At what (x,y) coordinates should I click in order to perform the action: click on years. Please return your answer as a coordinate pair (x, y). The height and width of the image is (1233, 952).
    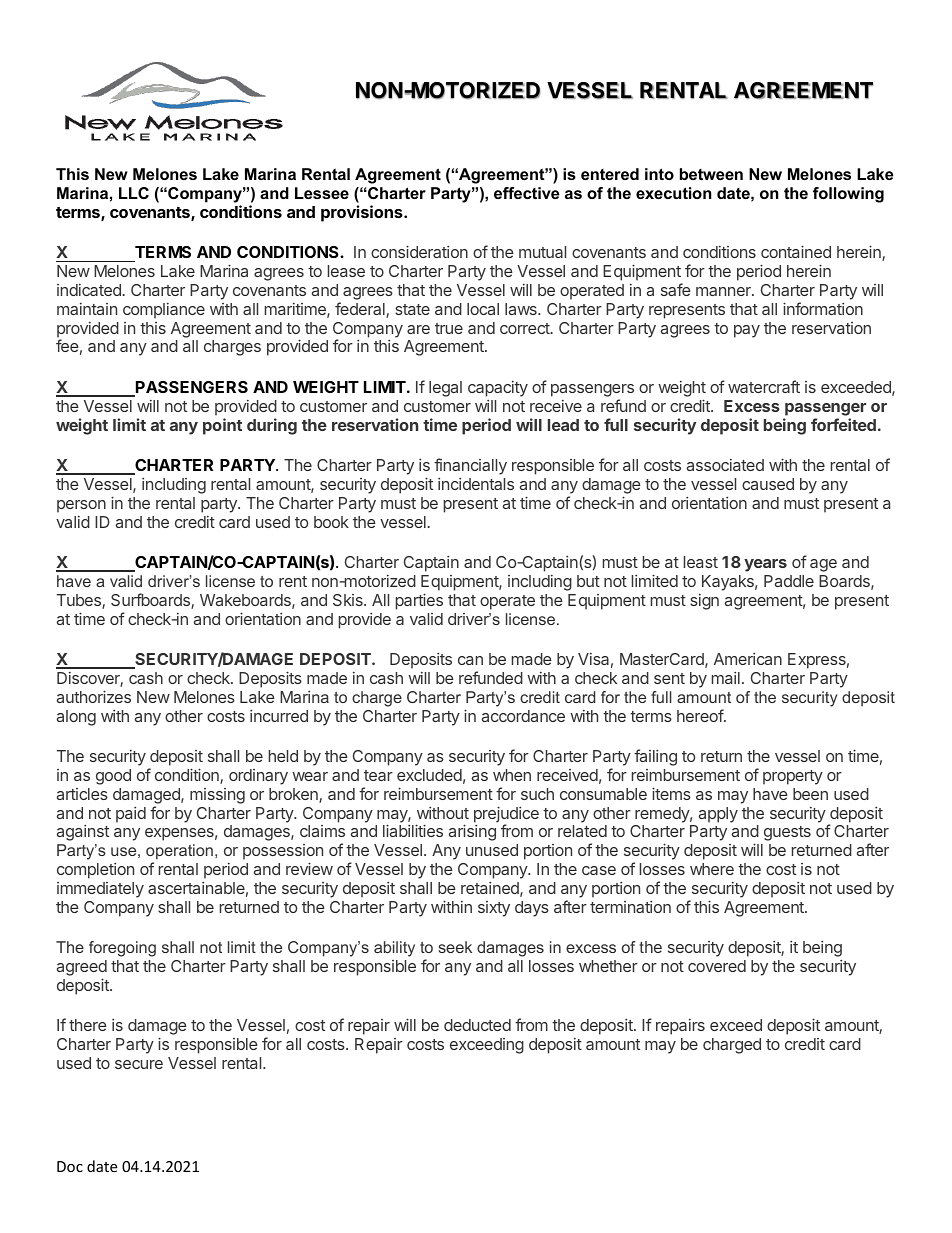
    Looking at the image, I should click on (765, 565).
